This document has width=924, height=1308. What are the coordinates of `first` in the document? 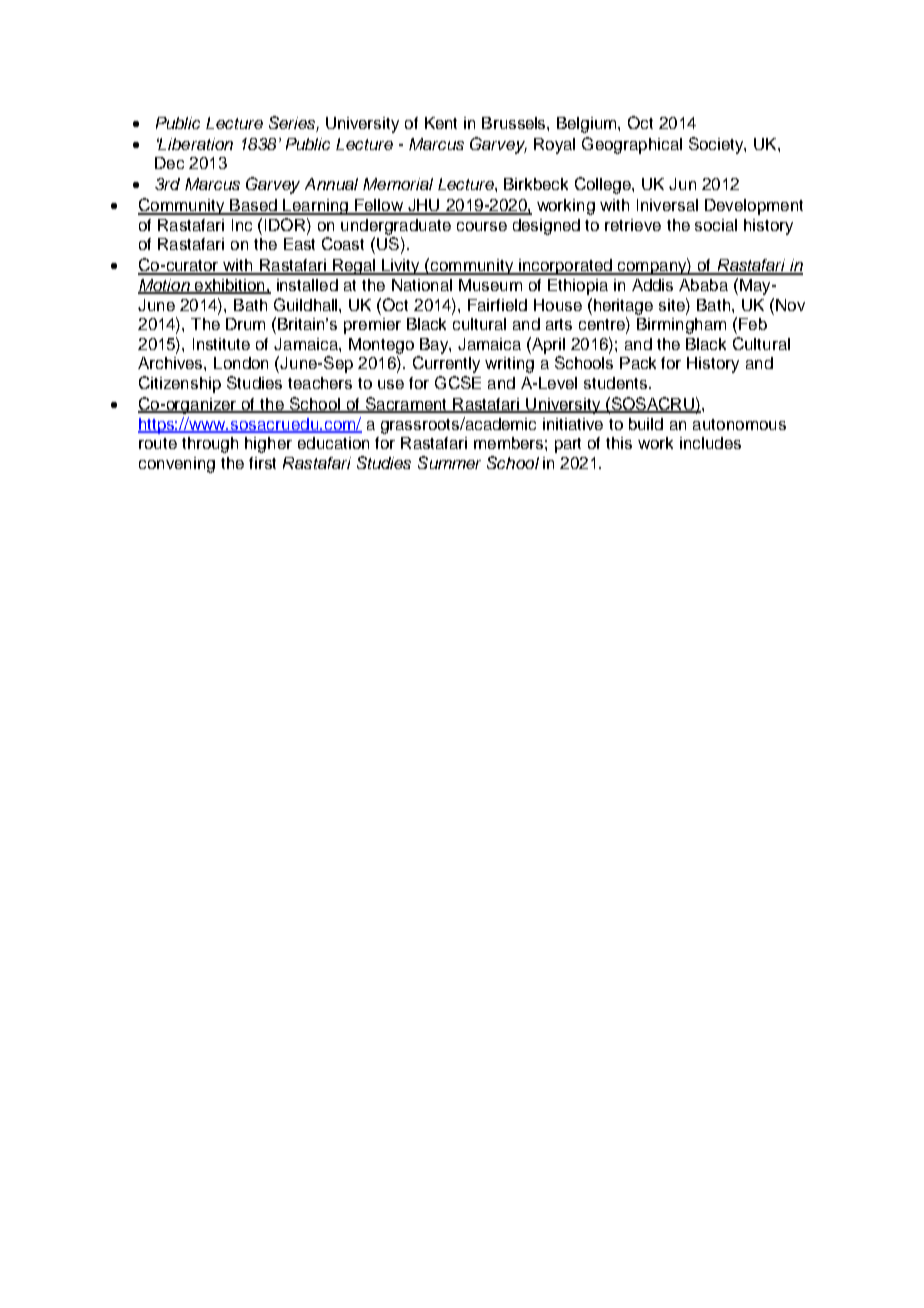 It's located at (262, 463).
